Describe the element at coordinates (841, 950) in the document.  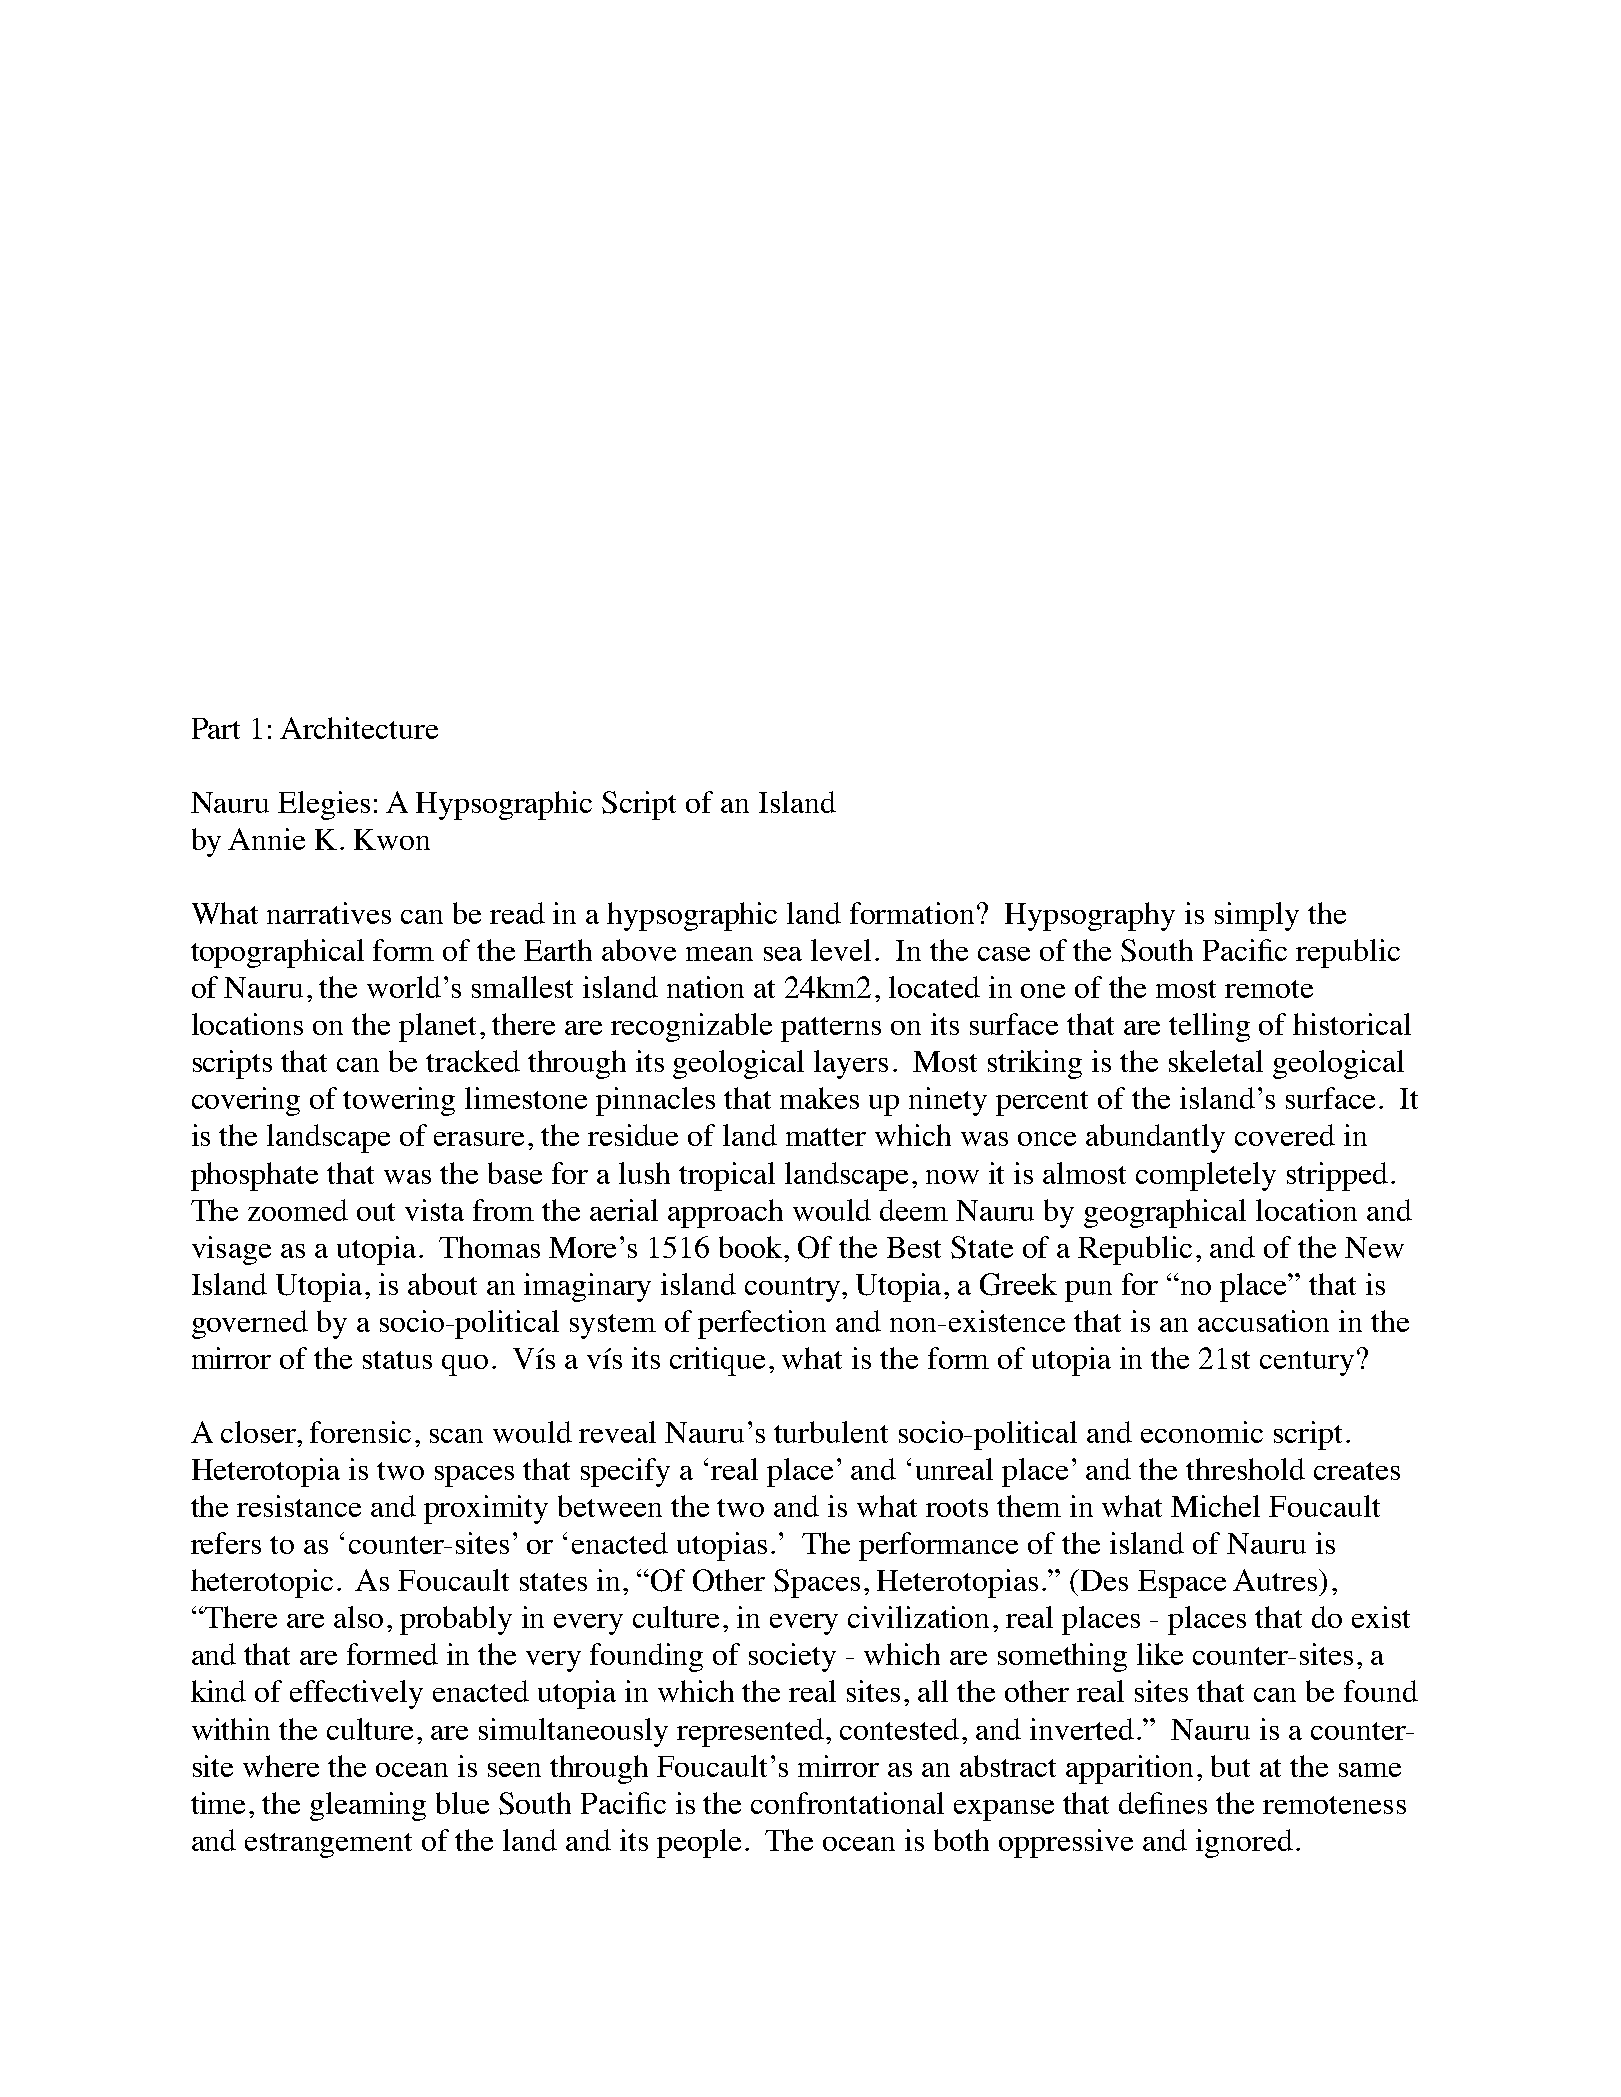
I see `level` at that location.
